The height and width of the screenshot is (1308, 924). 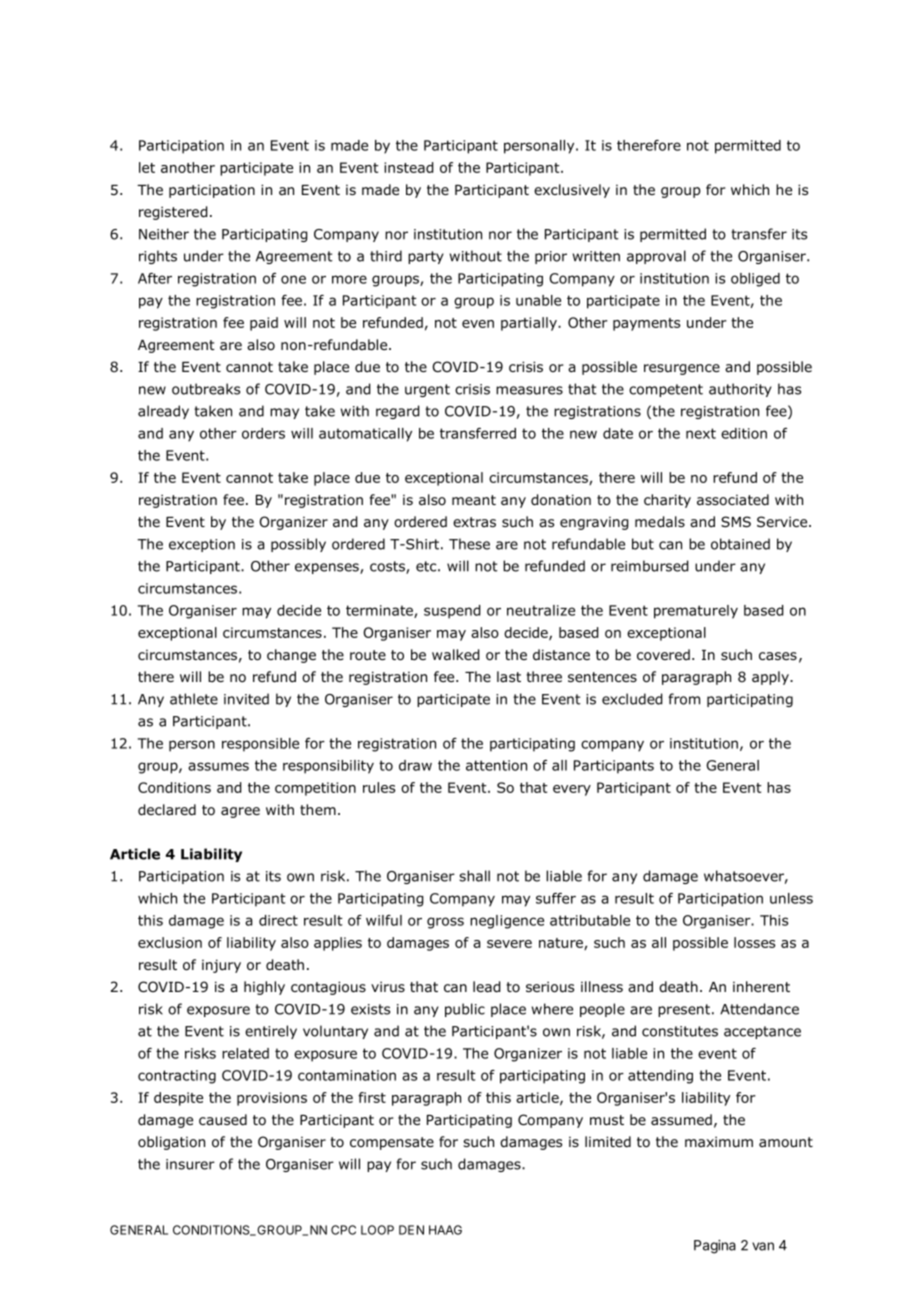 I want to click on obtained, so click(x=740, y=544).
